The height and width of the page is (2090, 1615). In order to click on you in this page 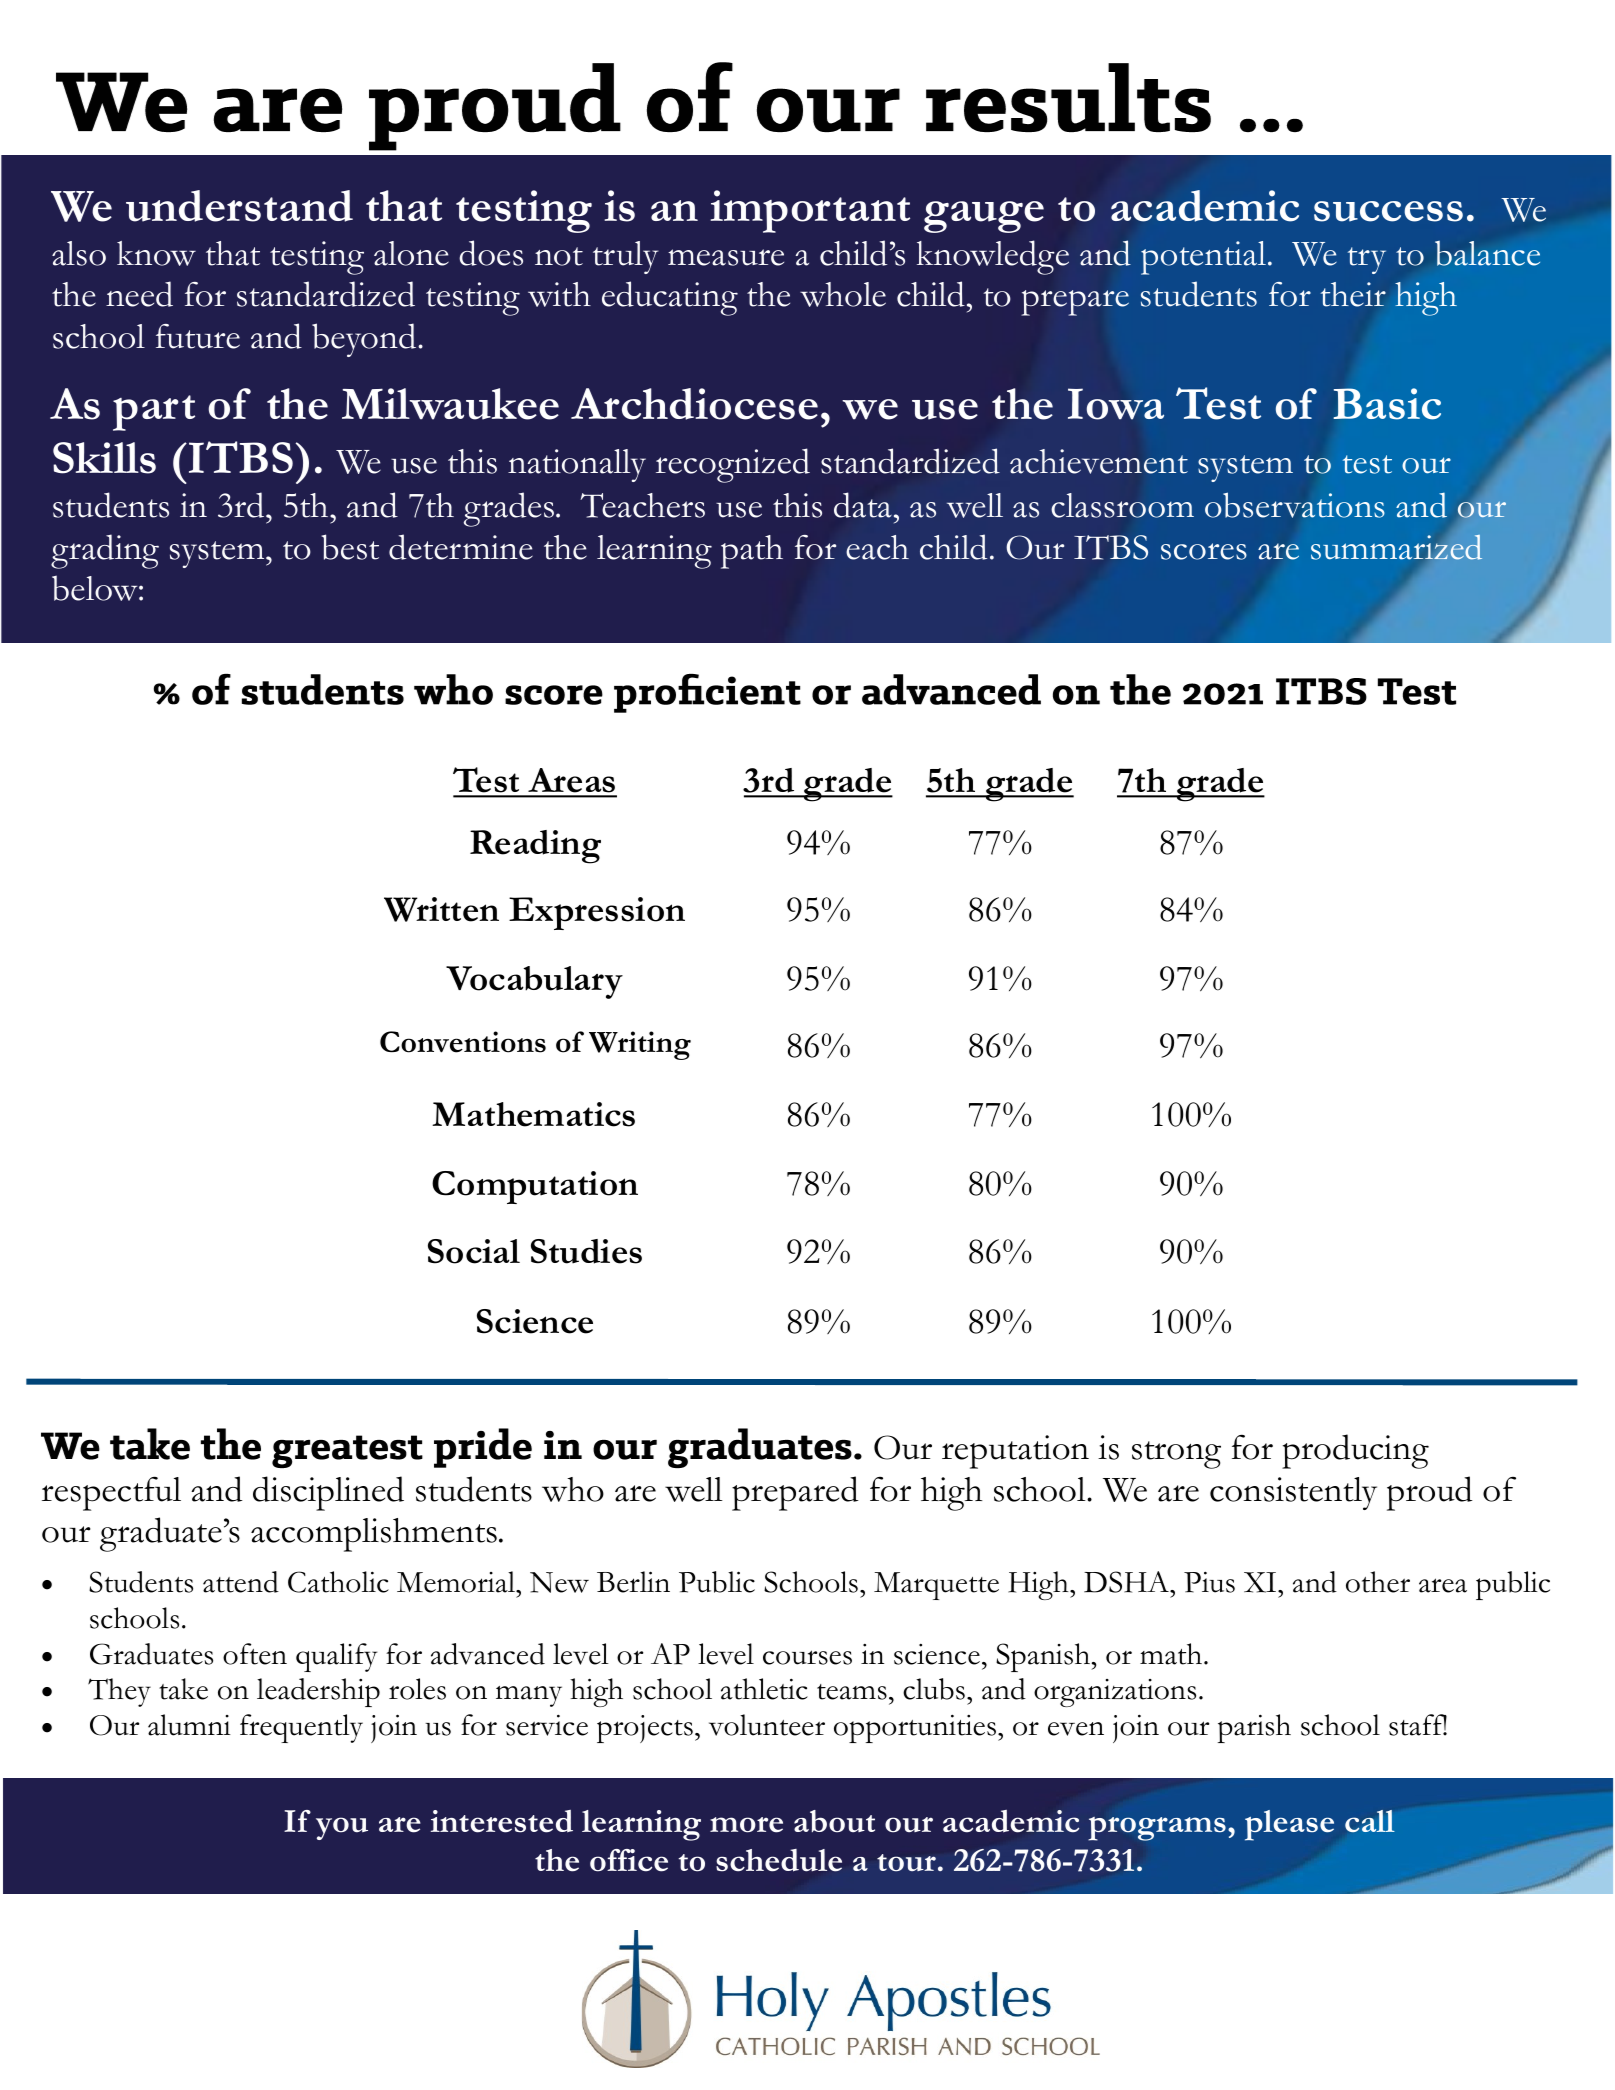, I will do `click(342, 1828)`.
